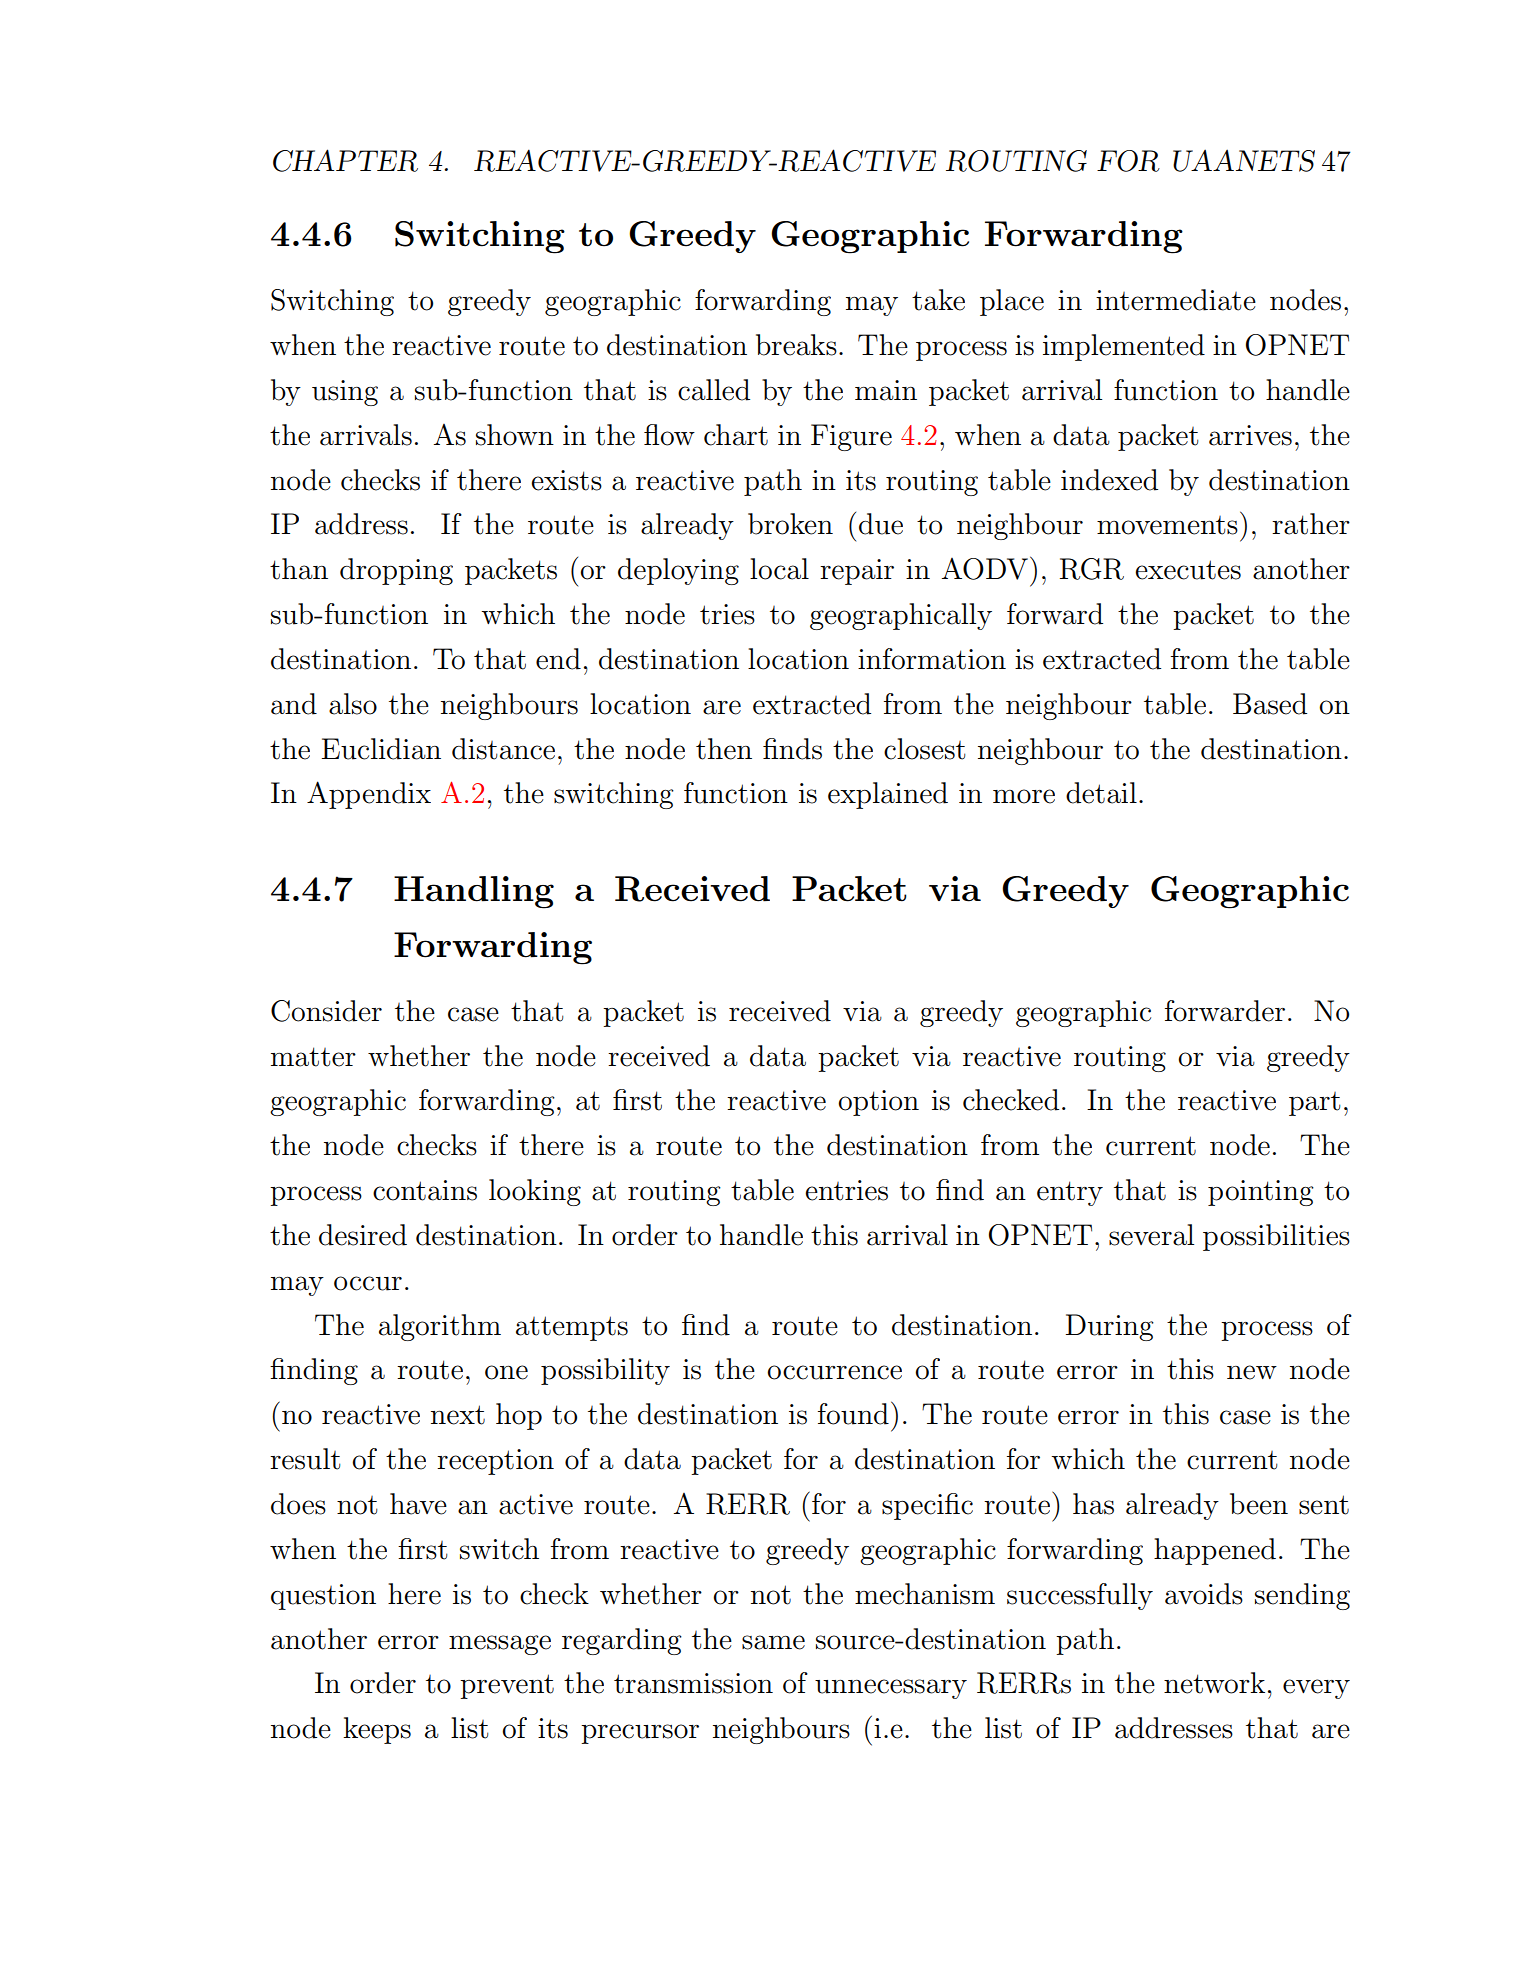 The width and height of the page is (1531, 1981). Describe the element at coordinates (1214, 1683) in the page. I see `network` at that location.
